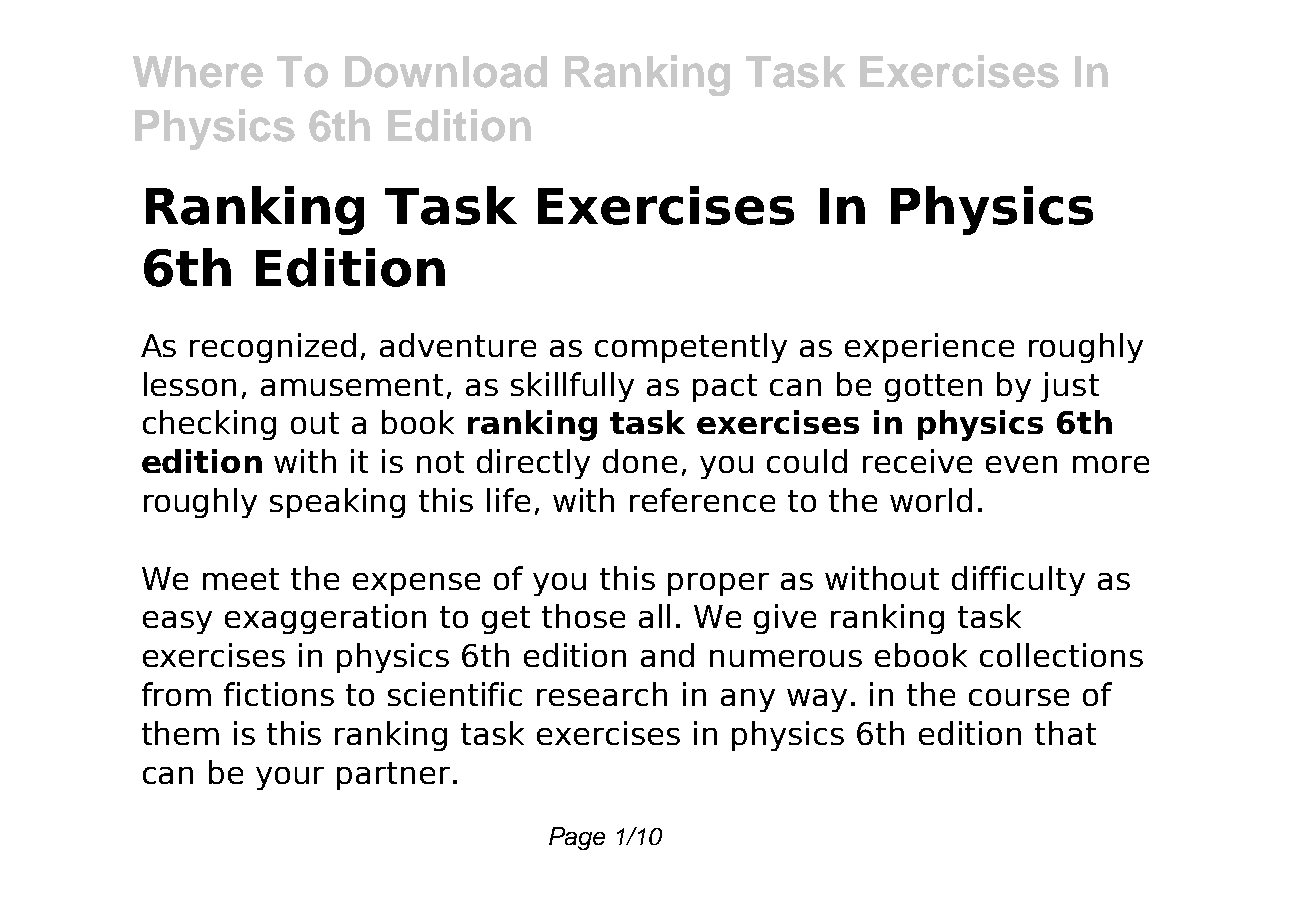 The image size is (1303, 924). What do you see at coordinates (577, 838) in the screenshot?
I see `Page` at bounding box center [577, 838].
